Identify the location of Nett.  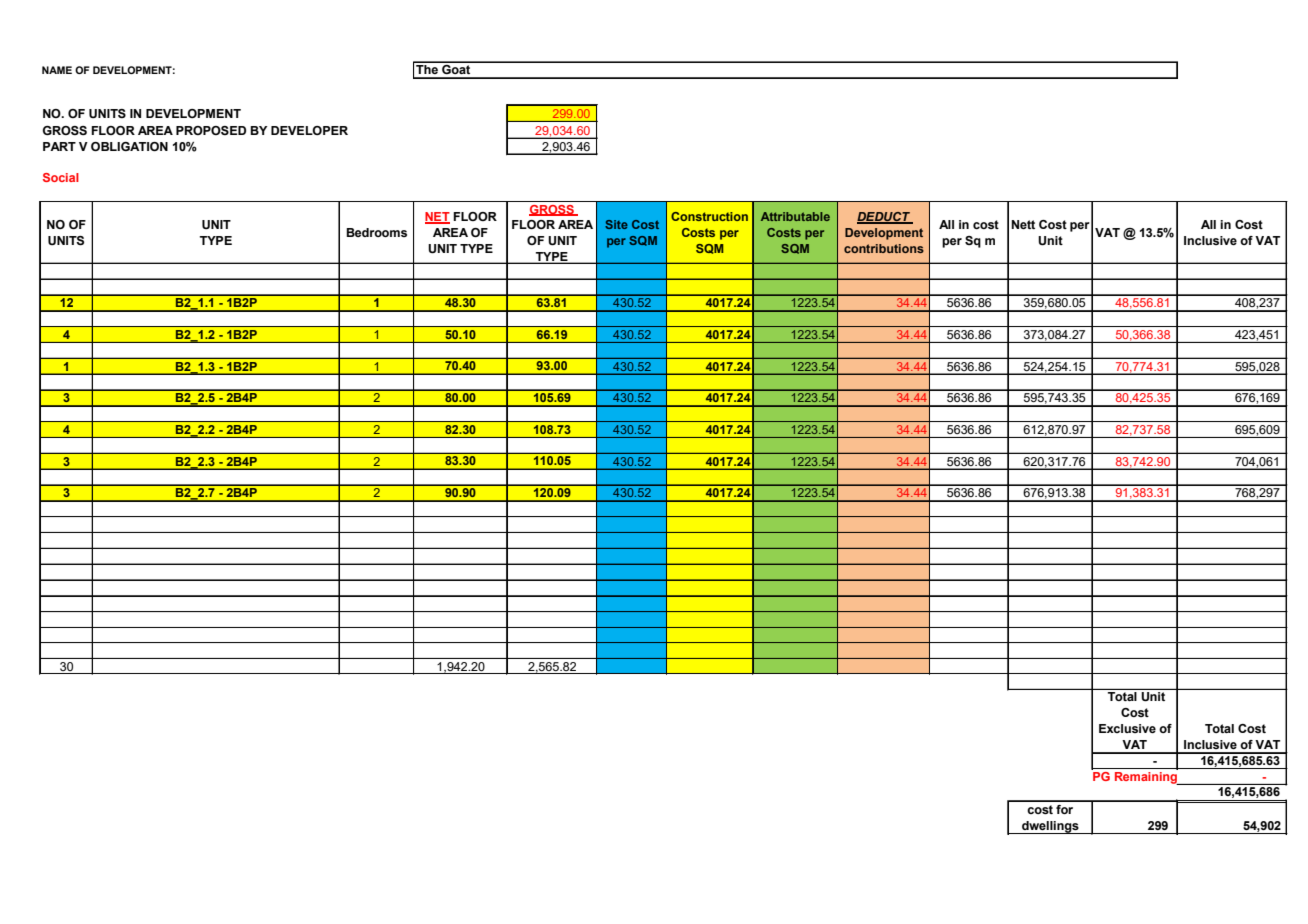
(1023, 224).
